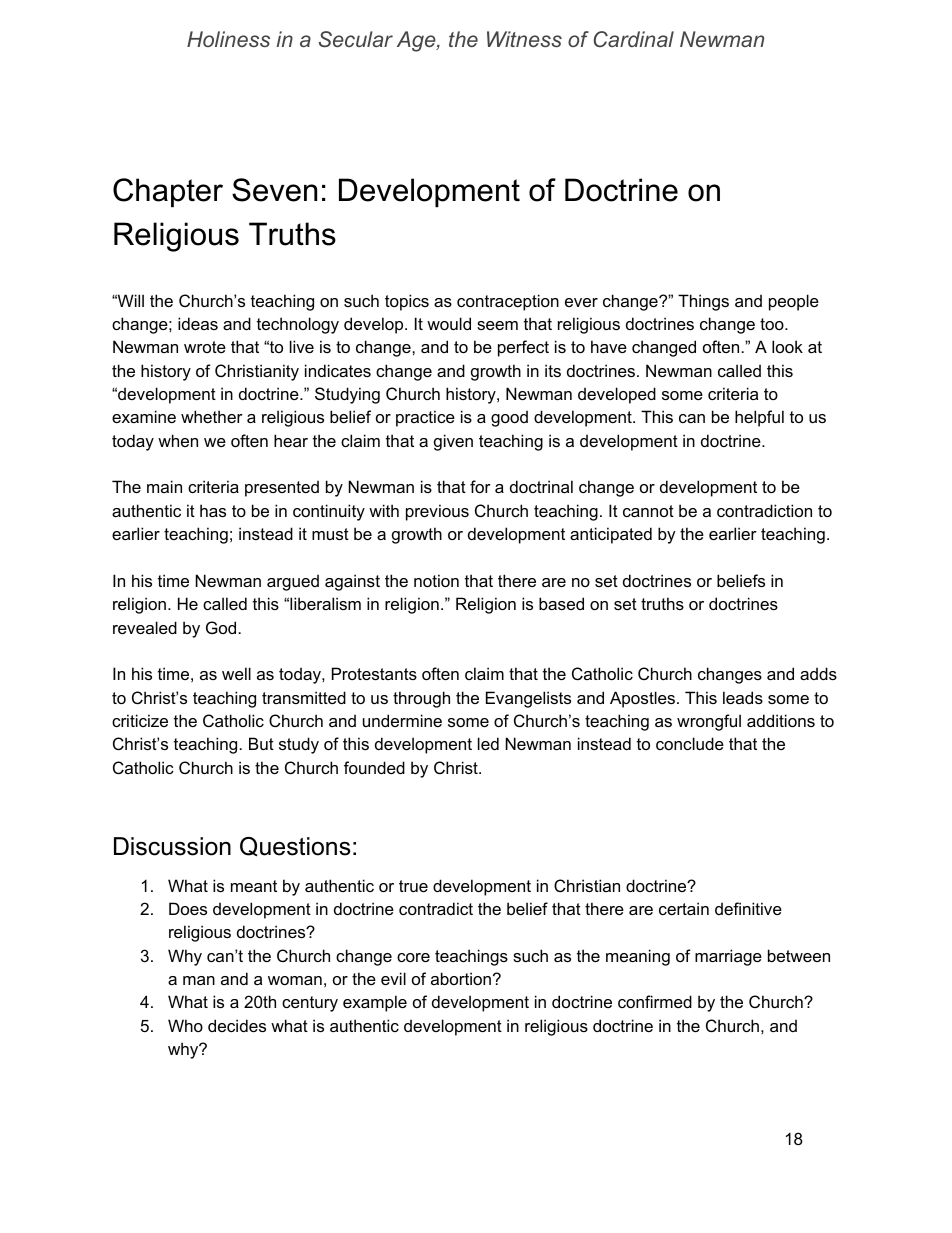 The image size is (952, 1233). I want to click on Holiness, so click(228, 39).
